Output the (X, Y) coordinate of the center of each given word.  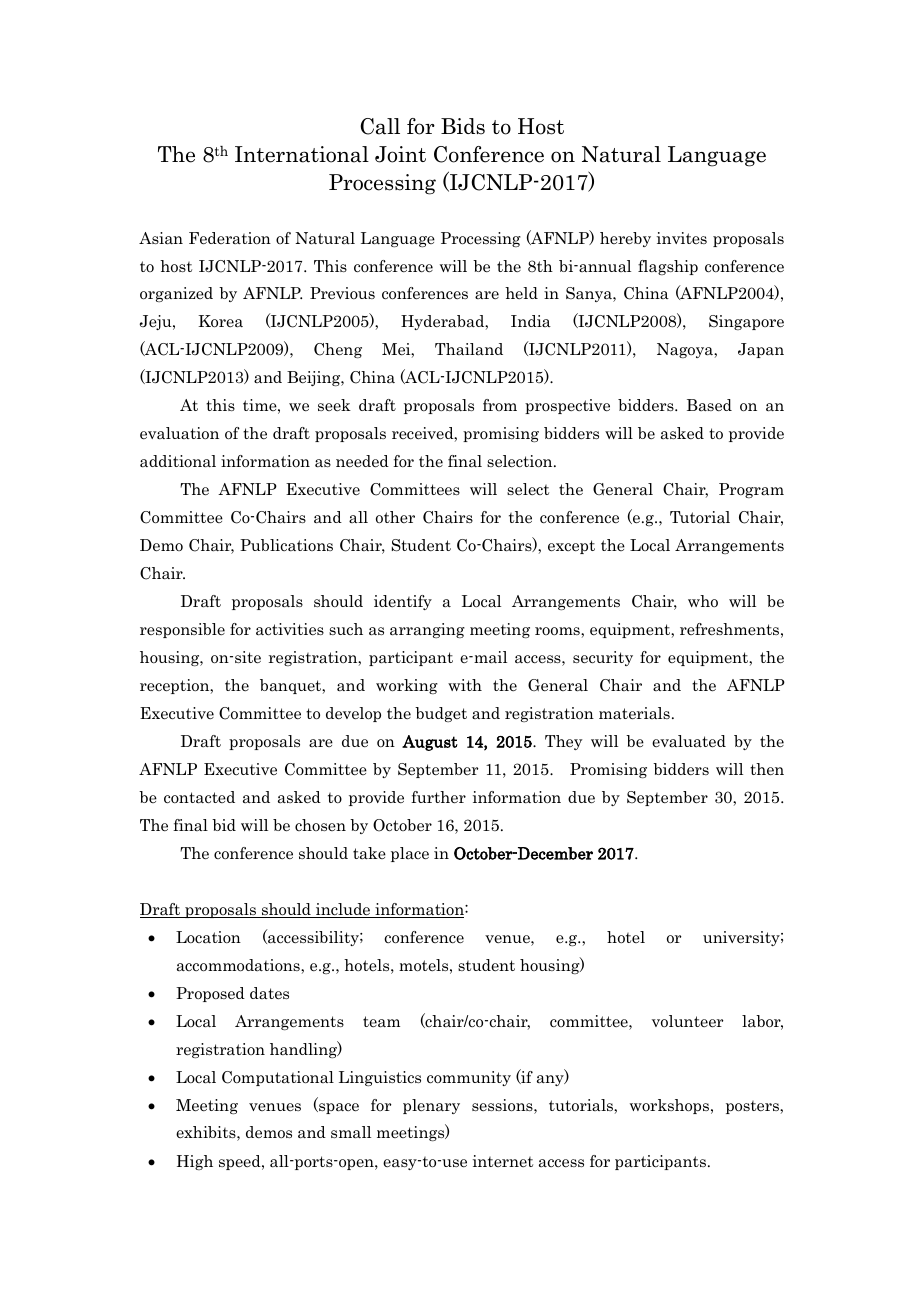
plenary (431, 1106)
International (302, 154)
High (195, 1162)
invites (682, 238)
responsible (182, 630)
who (703, 601)
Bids (463, 126)
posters (753, 1107)
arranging (427, 630)
